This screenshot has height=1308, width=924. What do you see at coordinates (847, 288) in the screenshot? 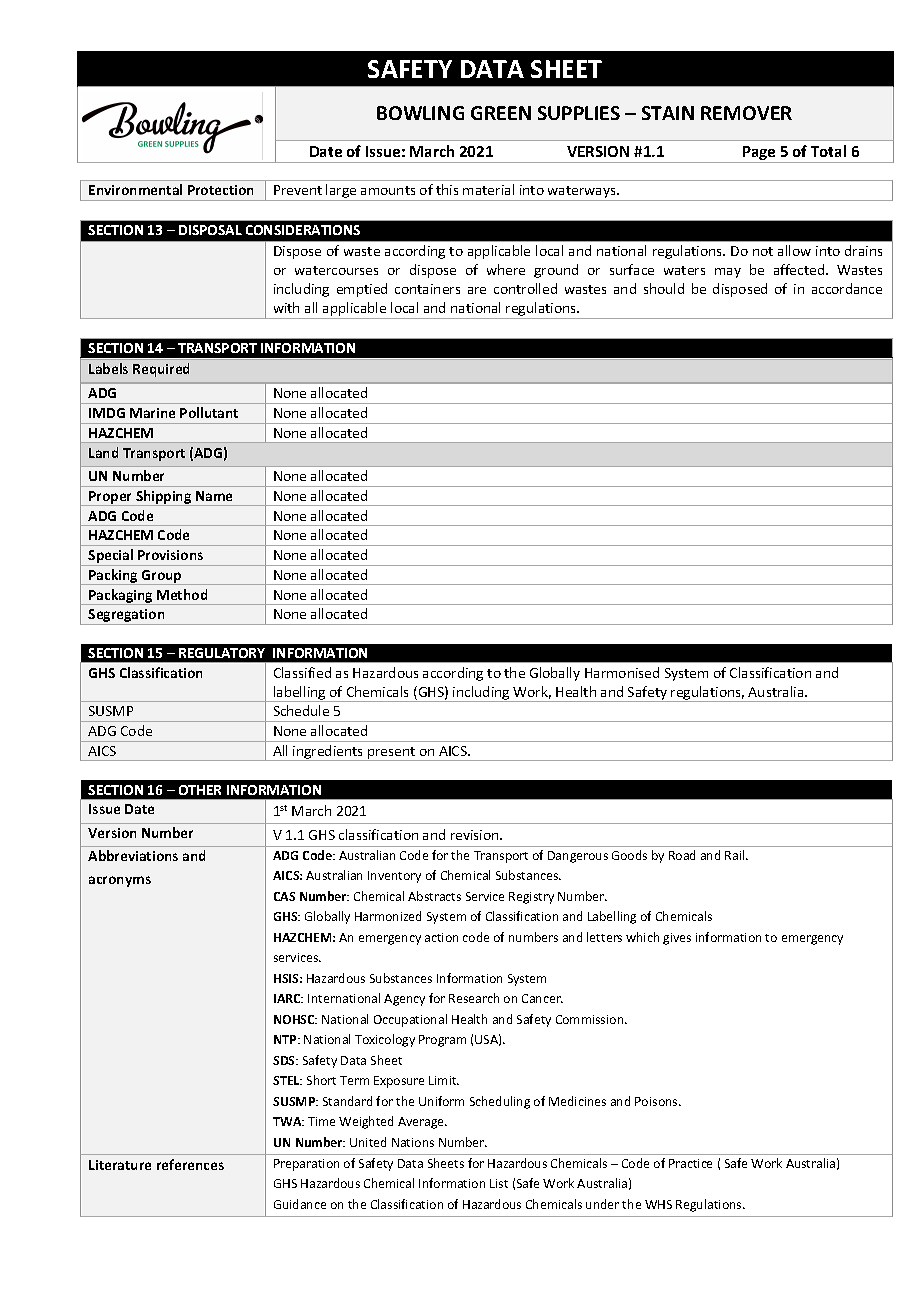
I see `accordance` at bounding box center [847, 288].
